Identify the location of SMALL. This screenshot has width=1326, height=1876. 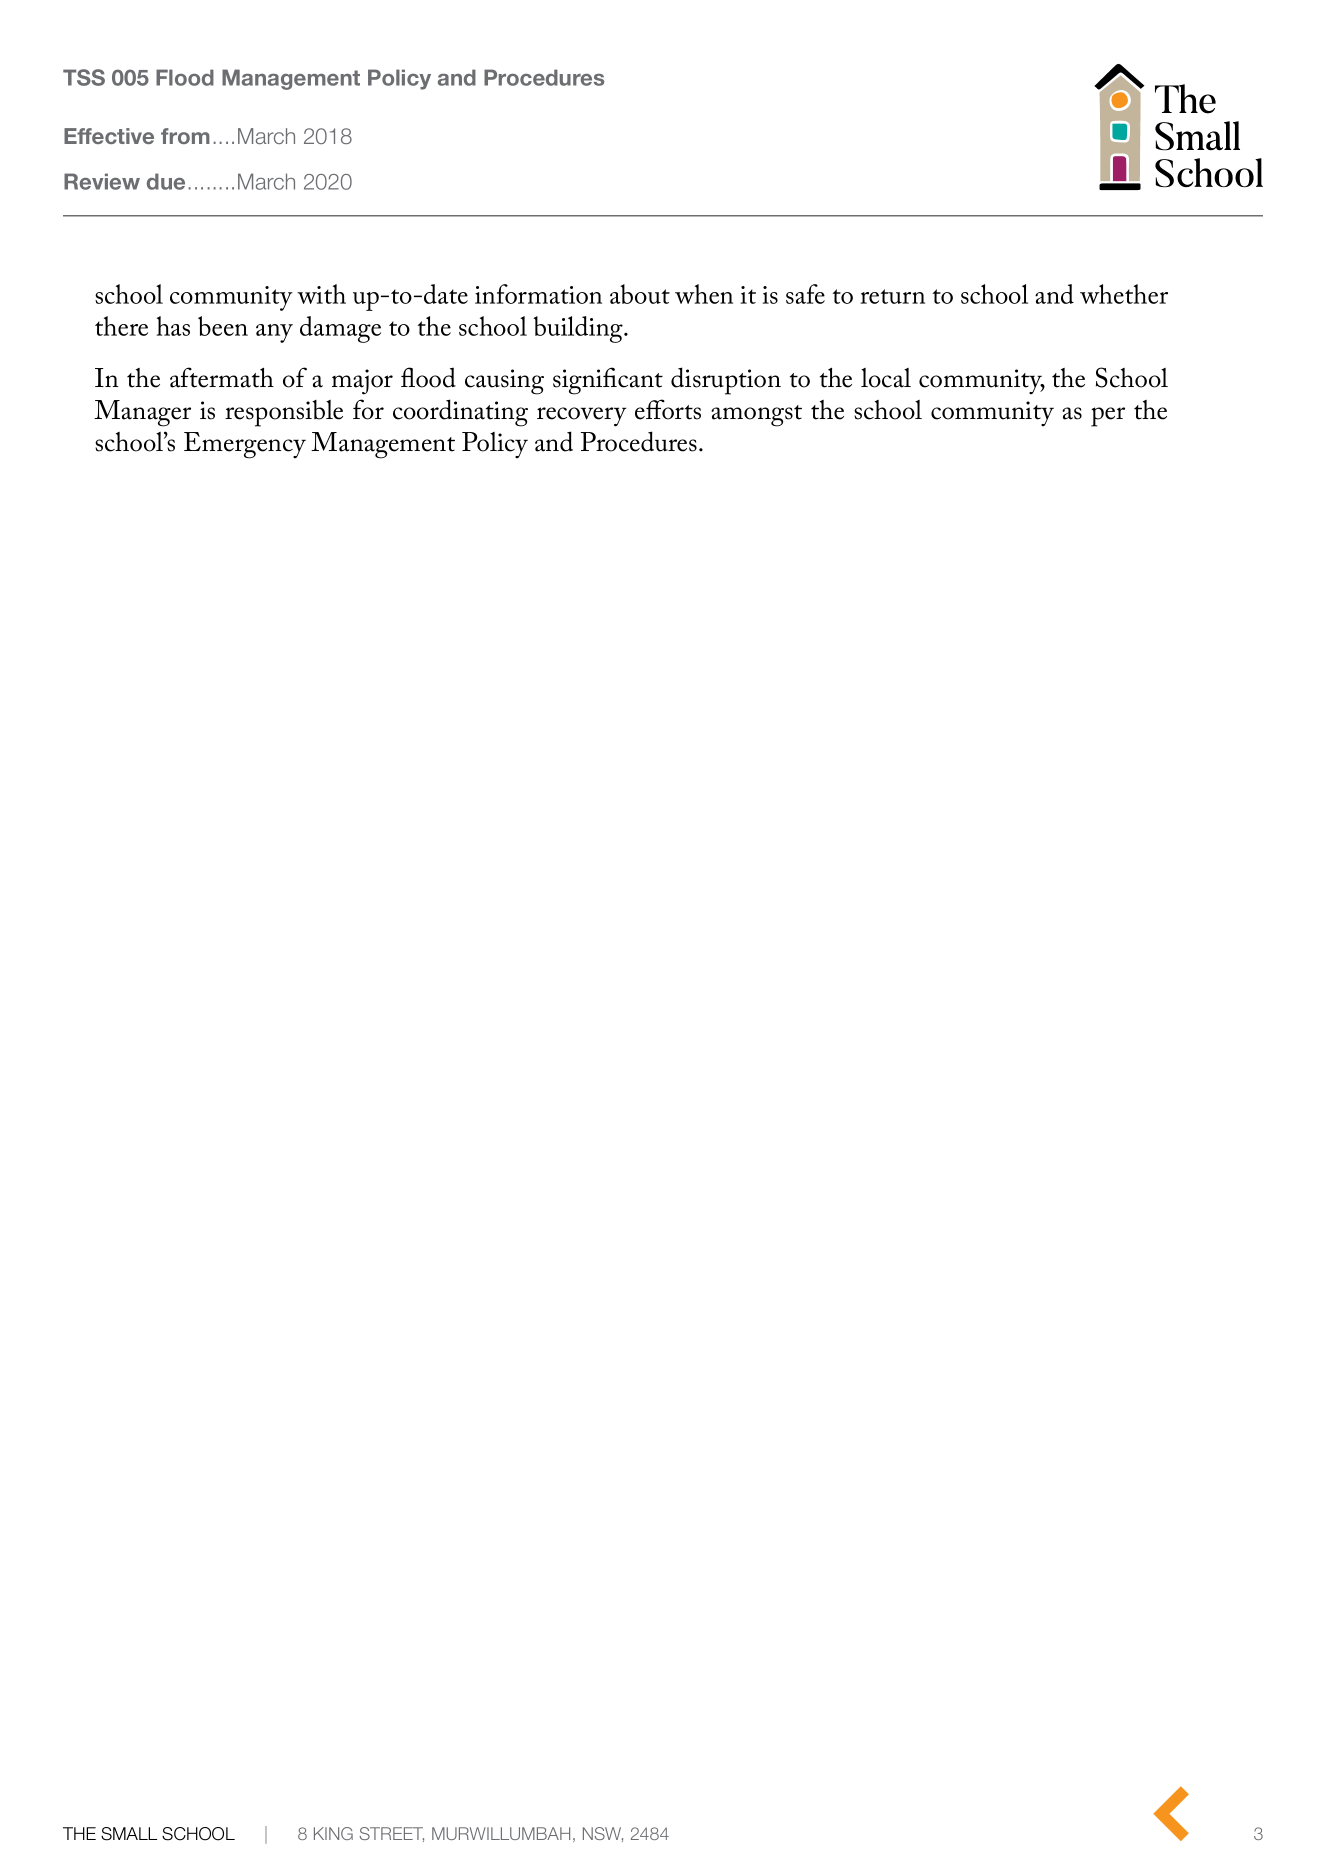
(129, 1834).
